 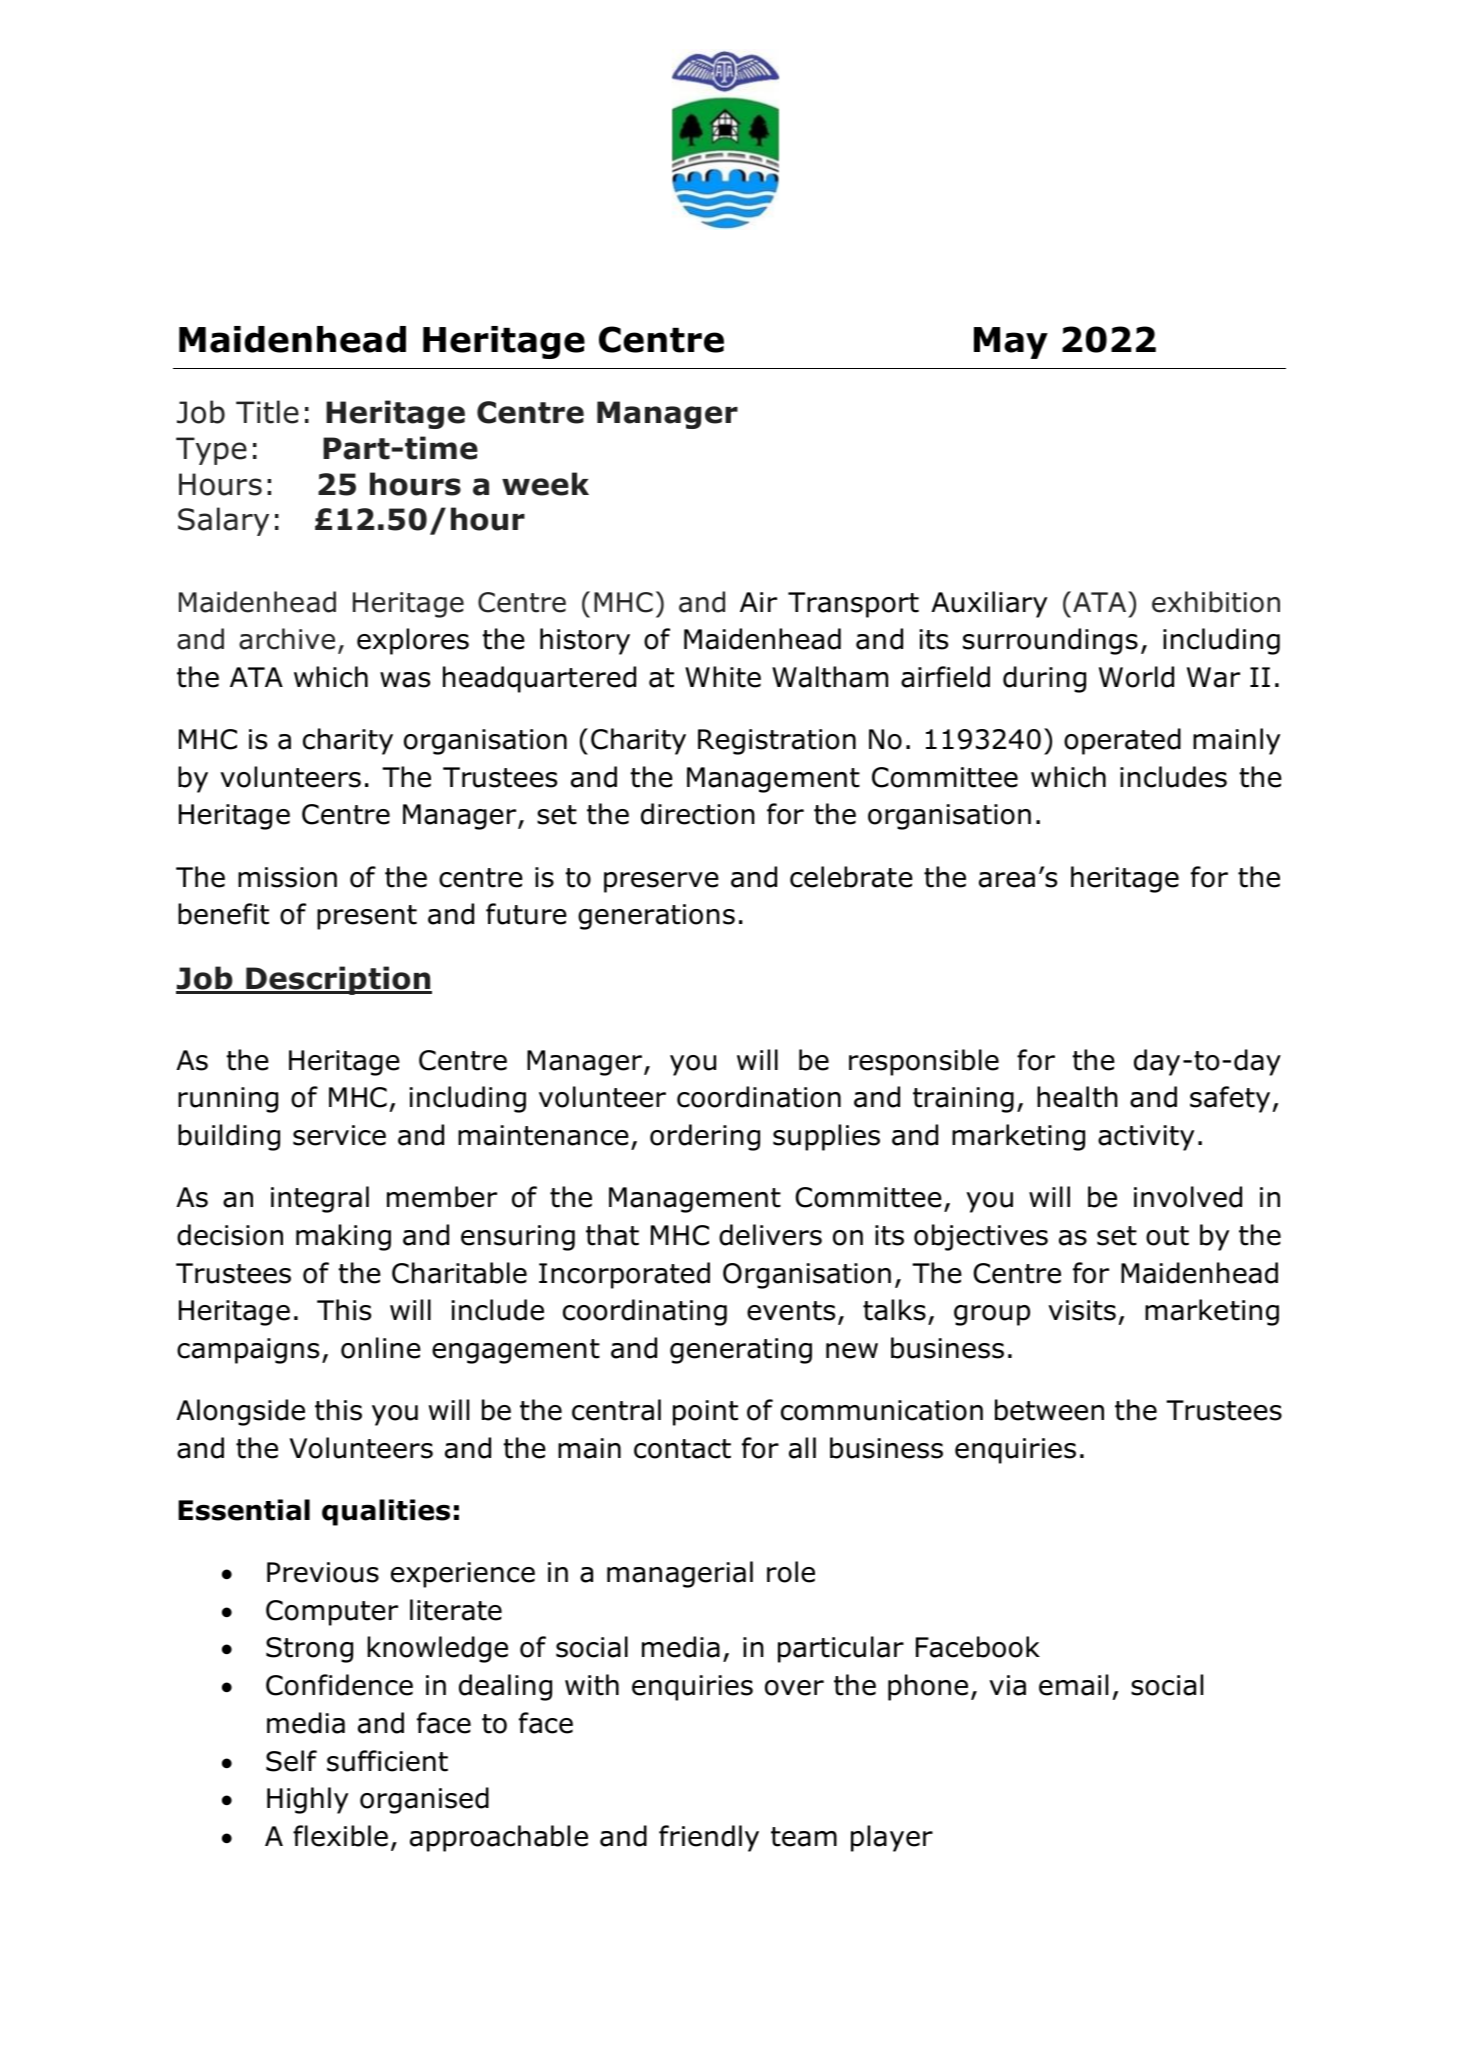 What do you see at coordinates (240, 1412) in the screenshot?
I see `Alongside` at bounding box center [240, 1412].
